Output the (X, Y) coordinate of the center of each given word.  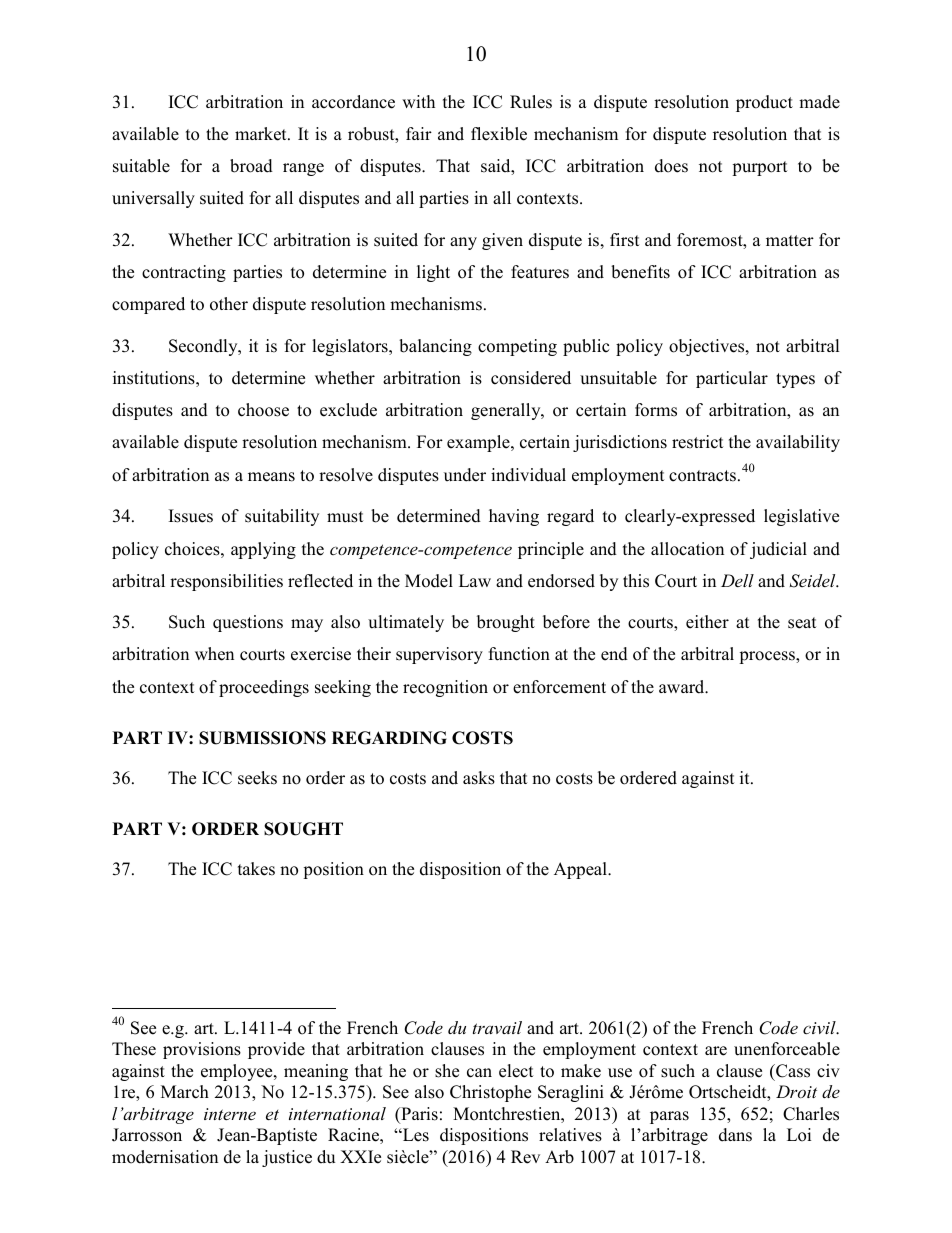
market (262, 134)
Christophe (490, 1093)
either (707, 622)
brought (506, 623)
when (214, 654)
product (764, 103)
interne (230, 1114)
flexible (499, 134)
